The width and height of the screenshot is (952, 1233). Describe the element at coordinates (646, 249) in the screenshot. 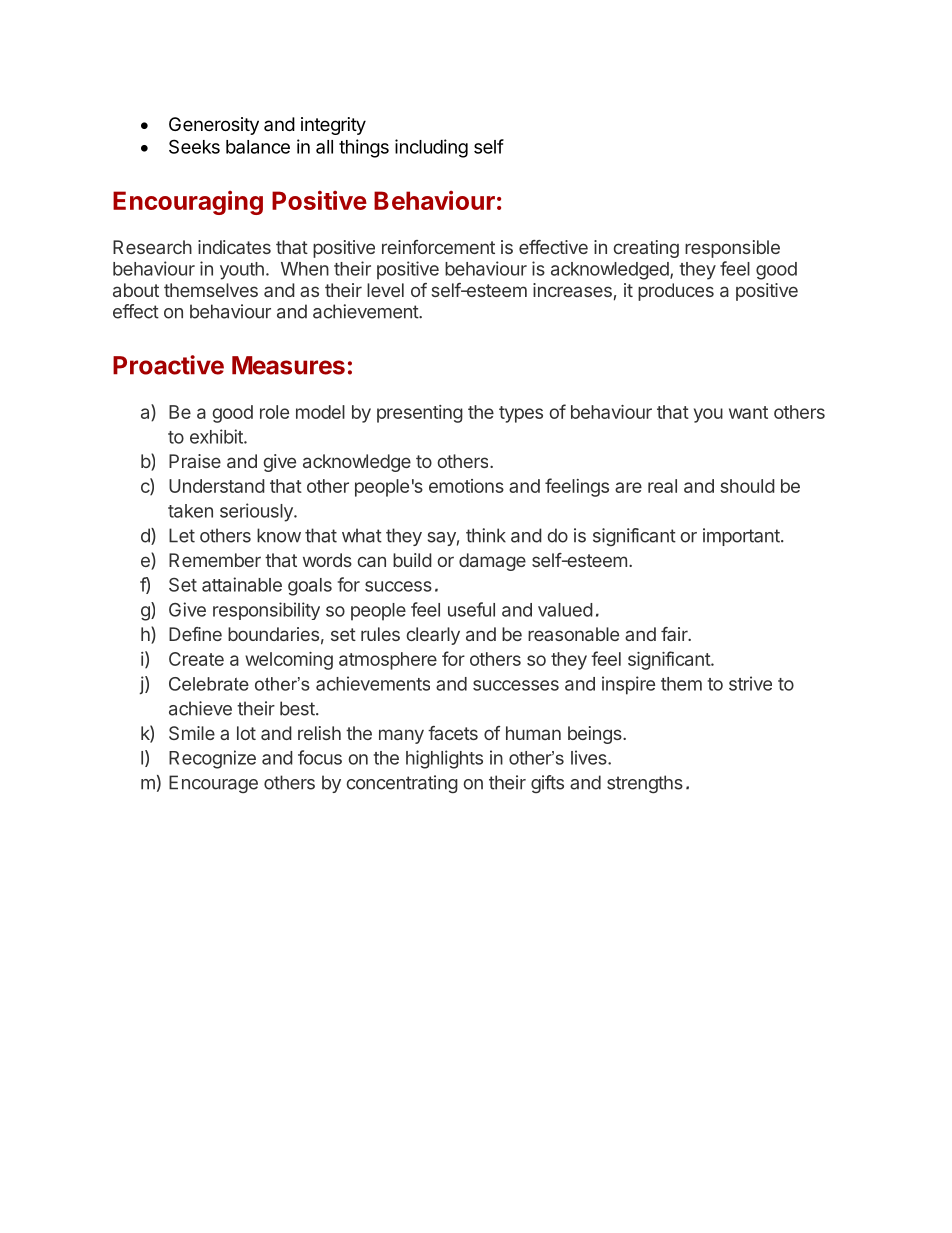

I see `creating` at that location.
